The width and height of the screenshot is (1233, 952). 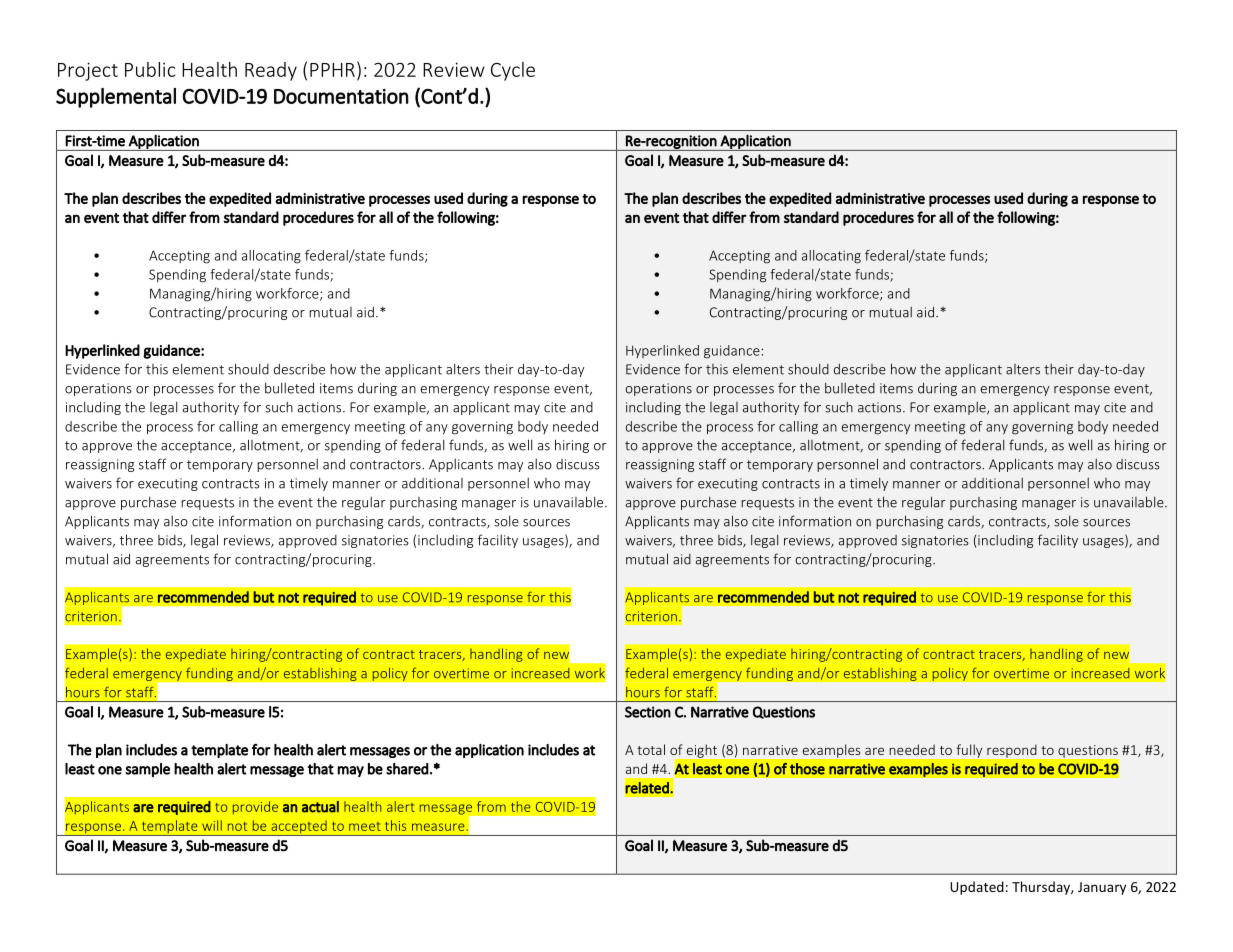 I want to click on Documentation, so click(x=341, y=96).
